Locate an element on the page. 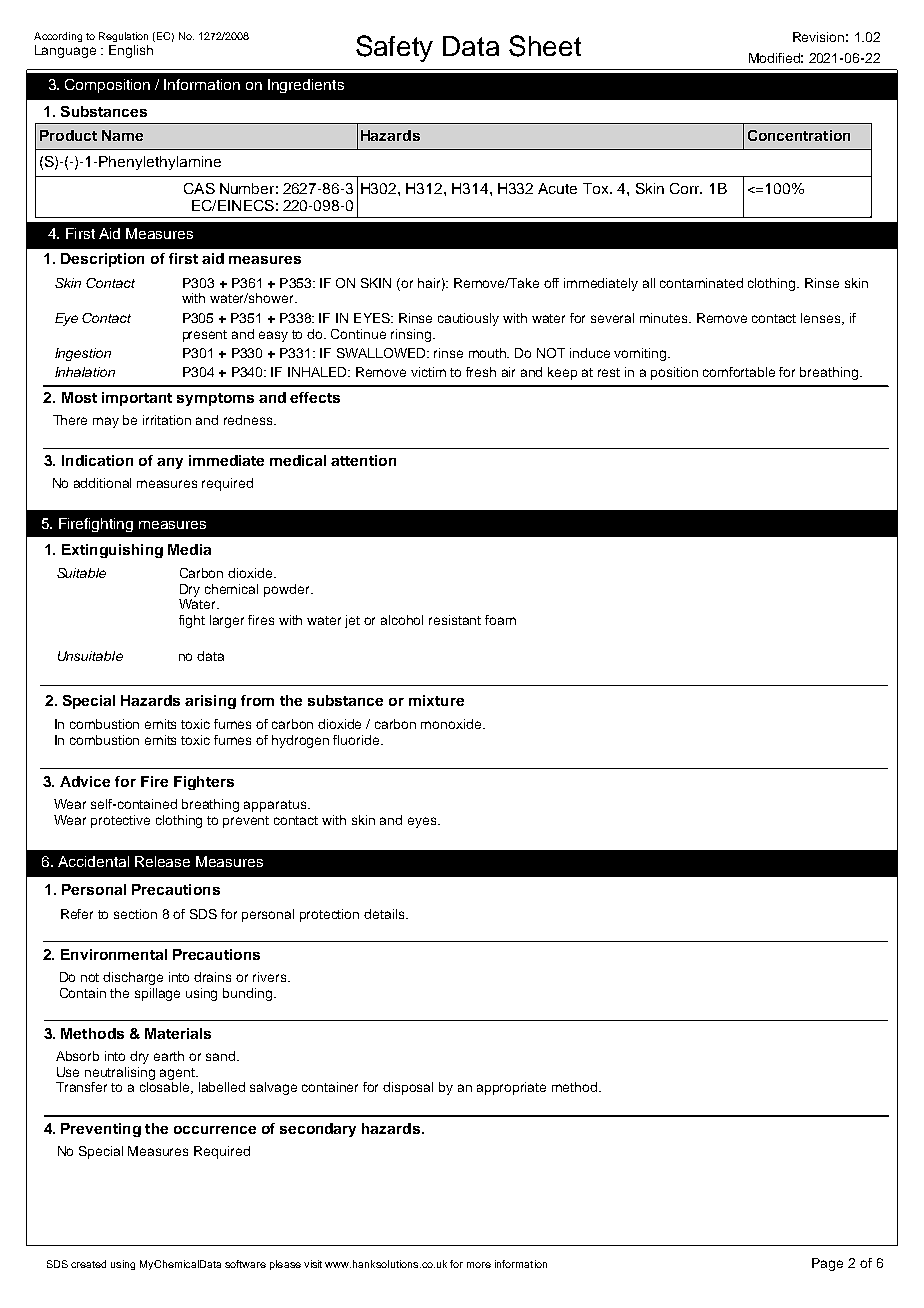  comfortable is located at coordinates (739, 372).
